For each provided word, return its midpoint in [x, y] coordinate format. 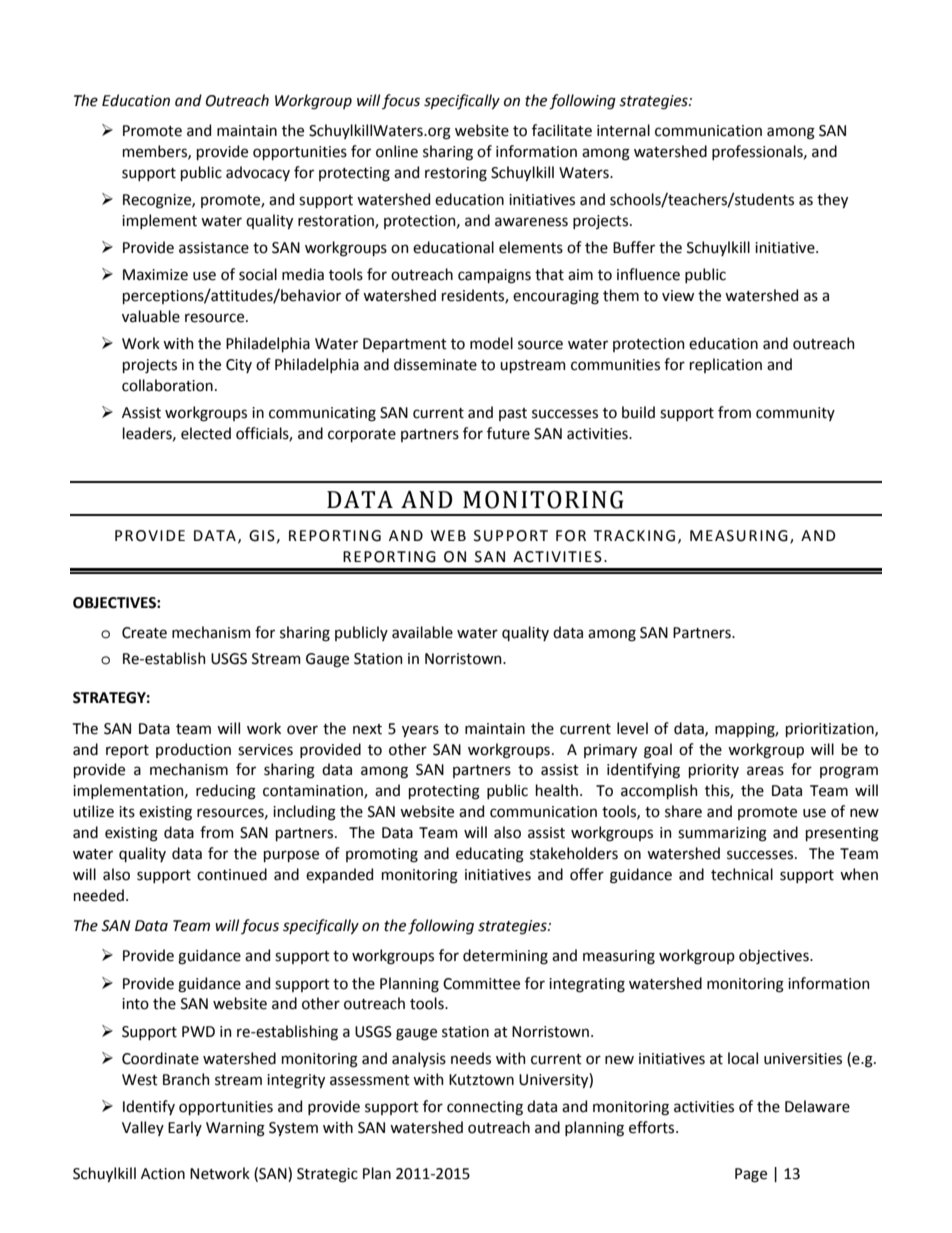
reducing [226, 792]
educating [490, 855]
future [508, 433]
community [795, 414]
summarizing [722, 834]
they [832, 200]
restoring [456, 174]
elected [206, 433]
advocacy [258, 173]
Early [185, 1128]
